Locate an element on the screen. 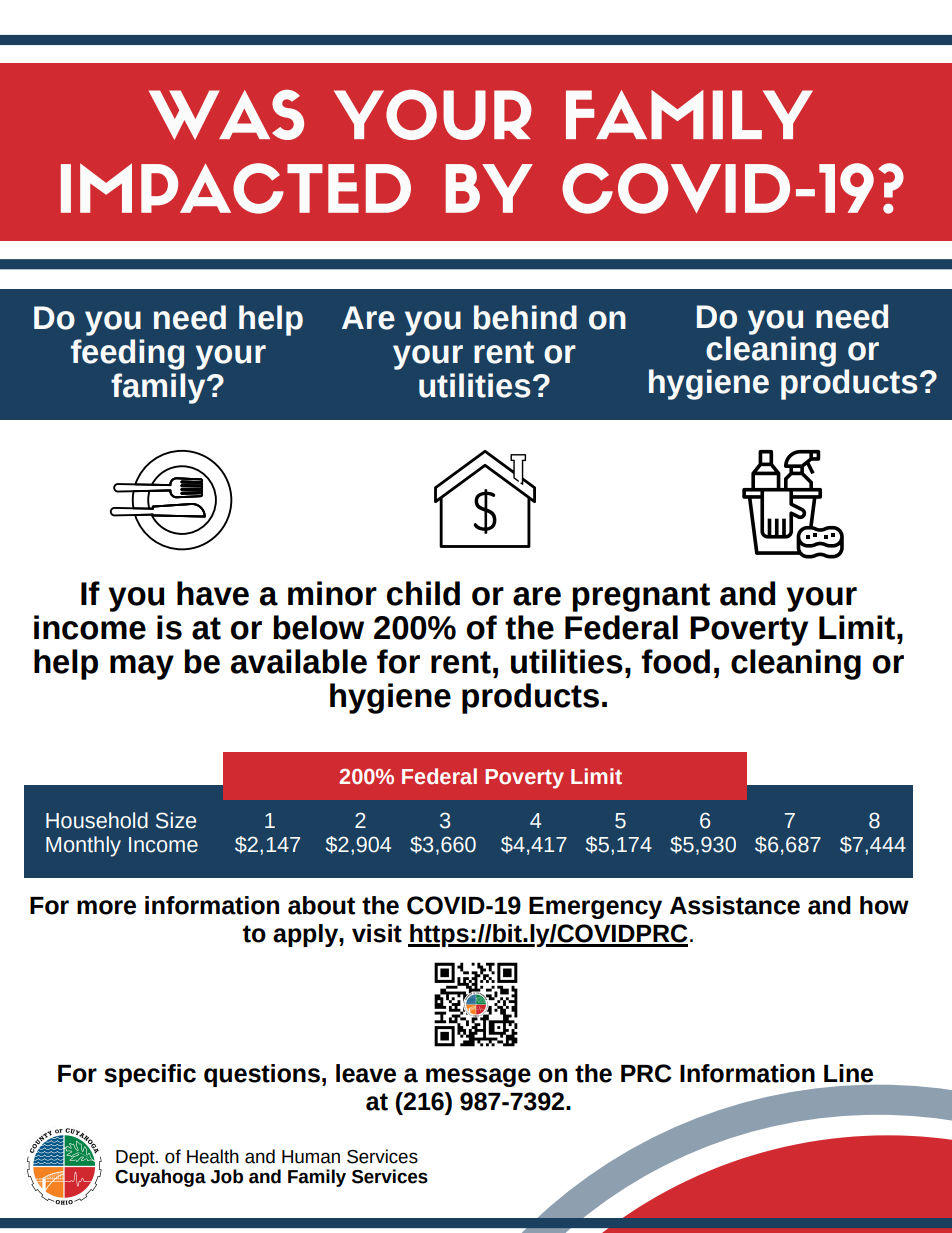 This screenshot has width=952, height=1233. message is located at coordinates (478, 1077).
